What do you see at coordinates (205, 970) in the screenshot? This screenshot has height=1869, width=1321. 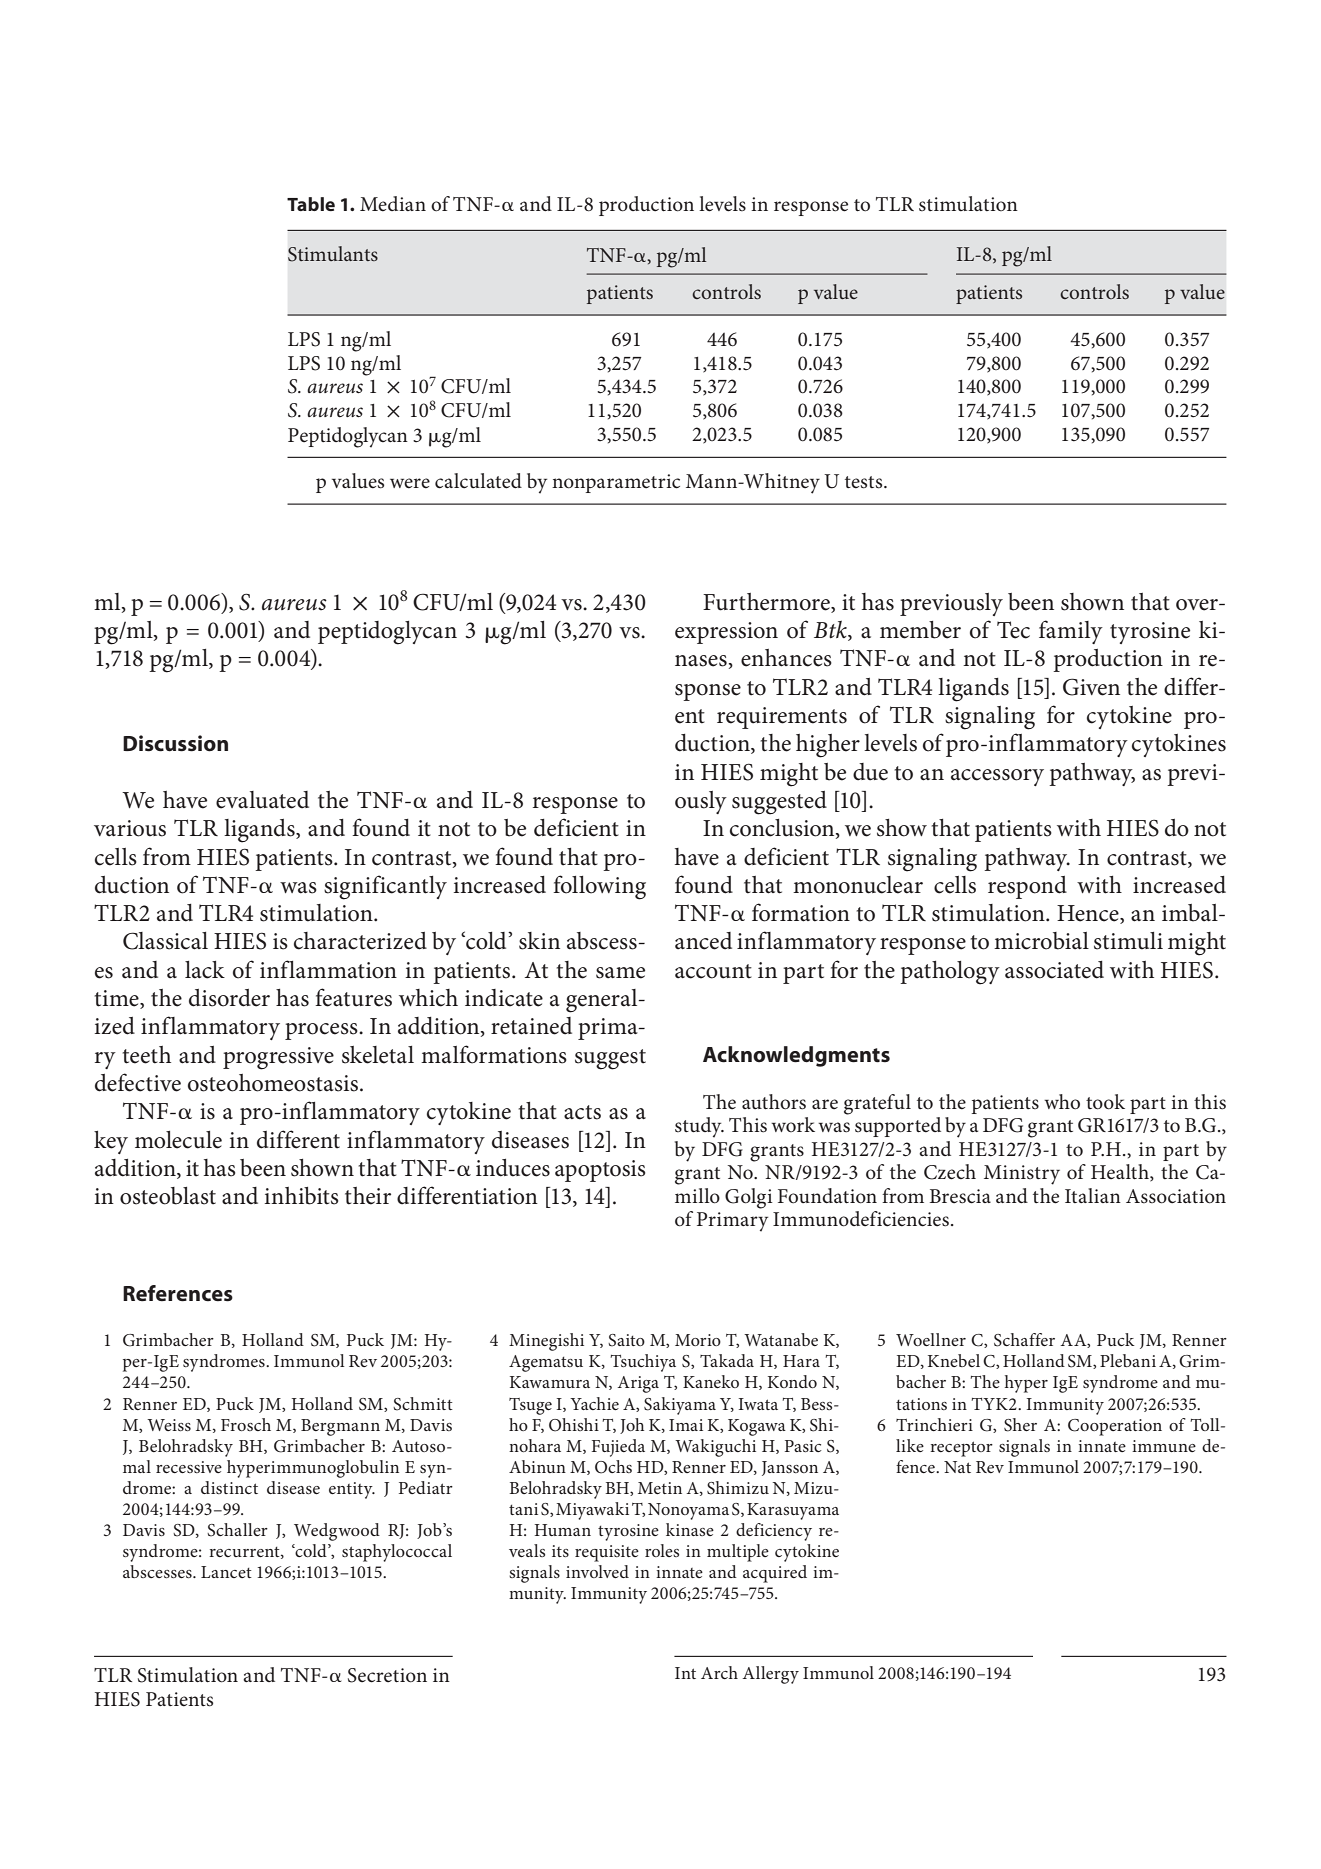 I see `lack` at bounding box center [205, 970].
